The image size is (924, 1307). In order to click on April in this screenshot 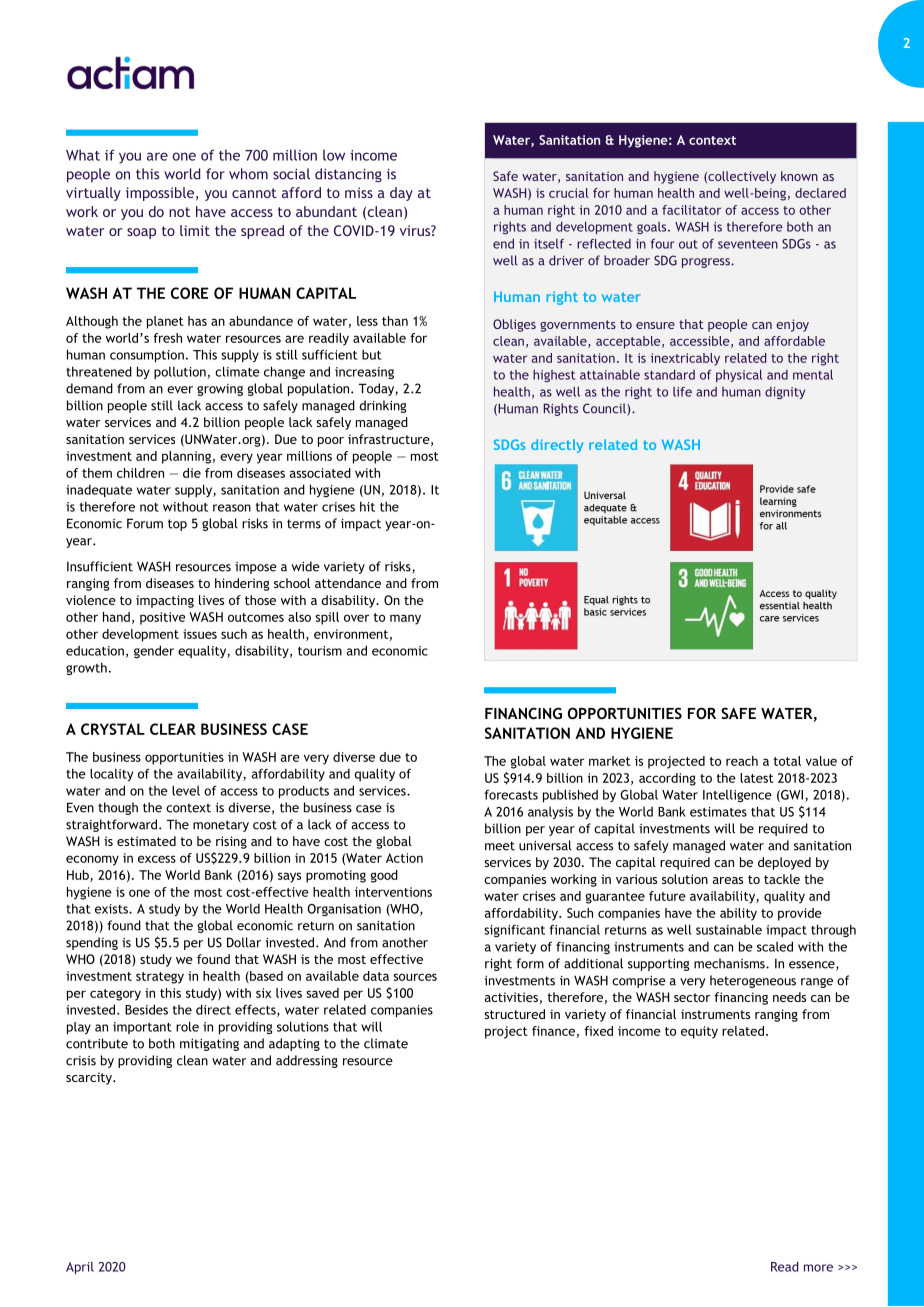, I will do `click(80, 1268)`.
